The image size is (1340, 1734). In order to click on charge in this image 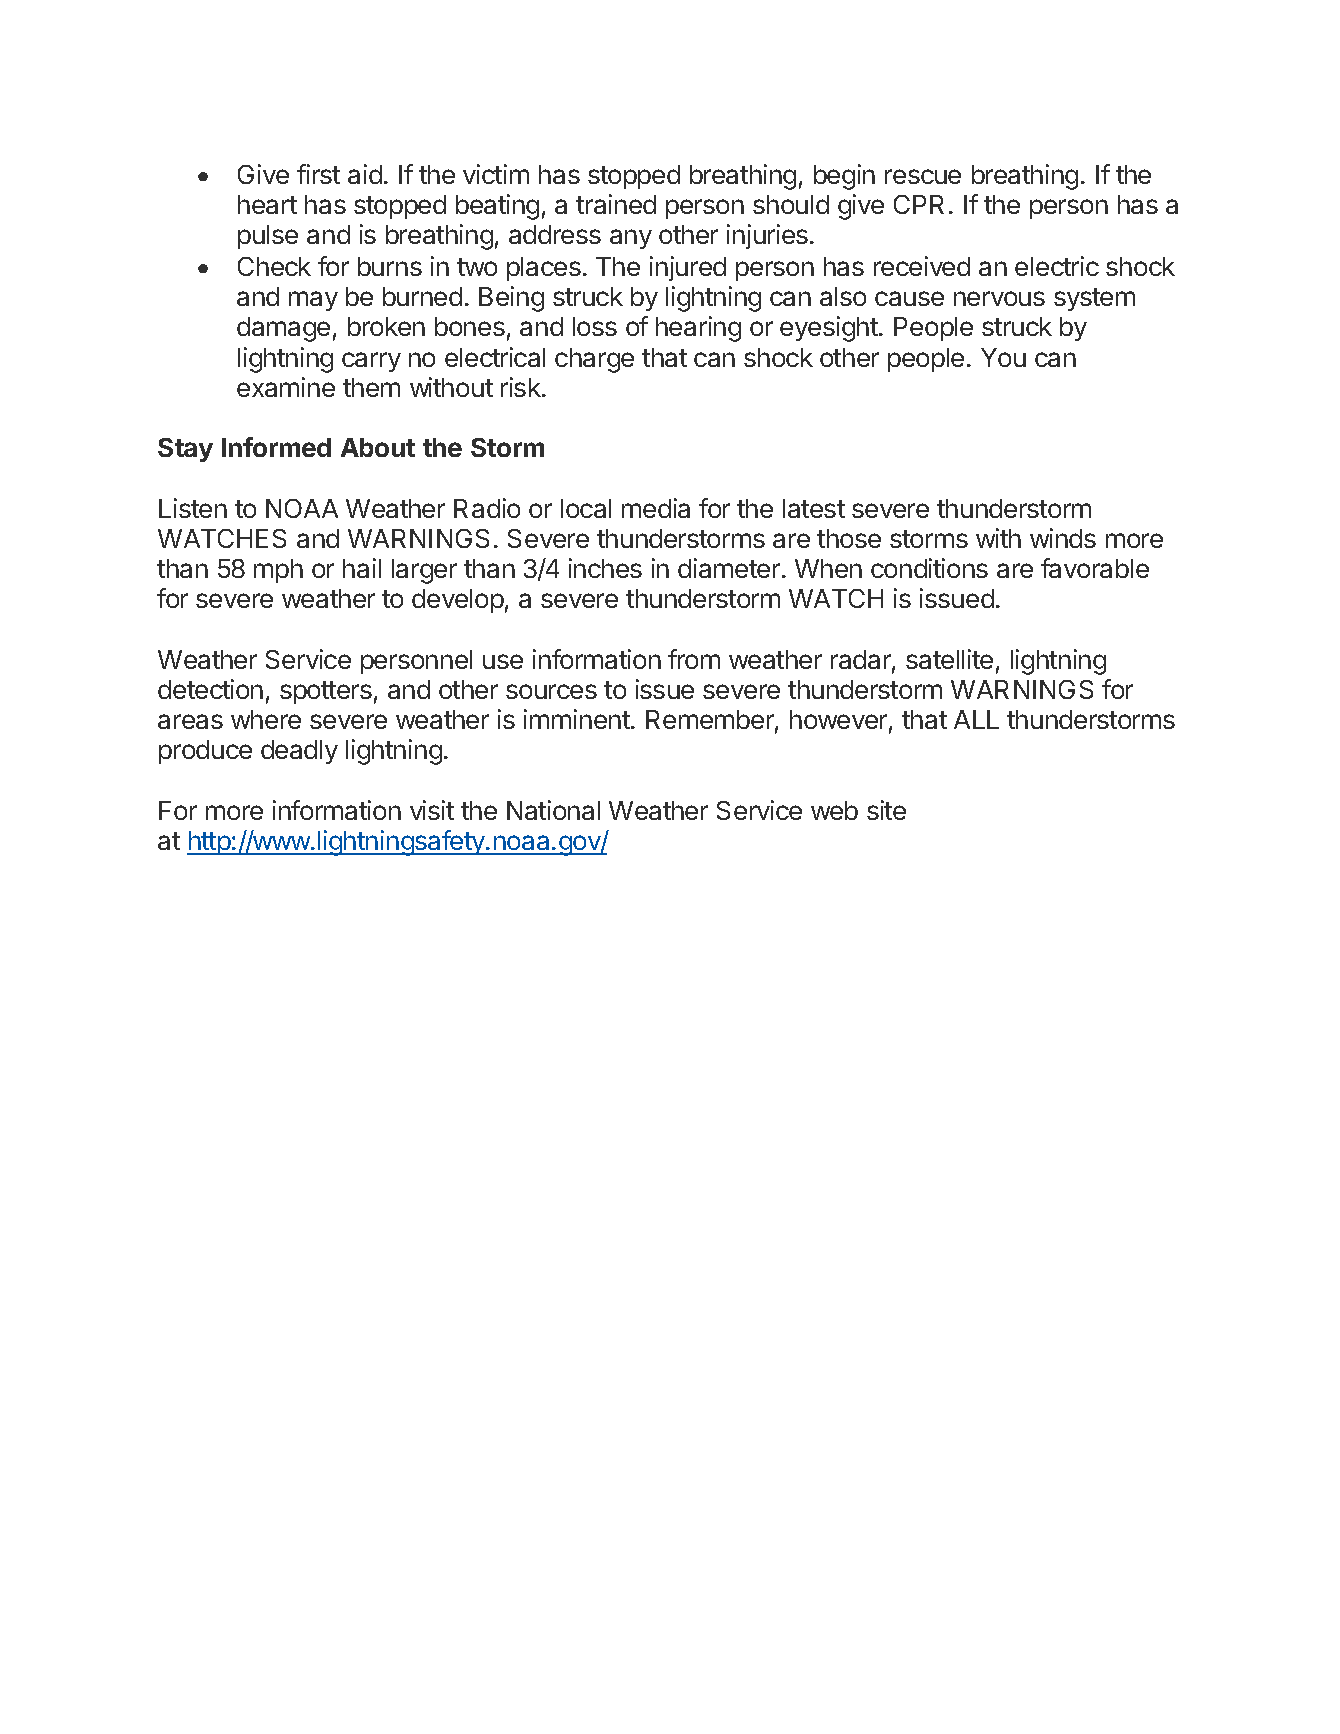, I will do `click(594, 360)`.
